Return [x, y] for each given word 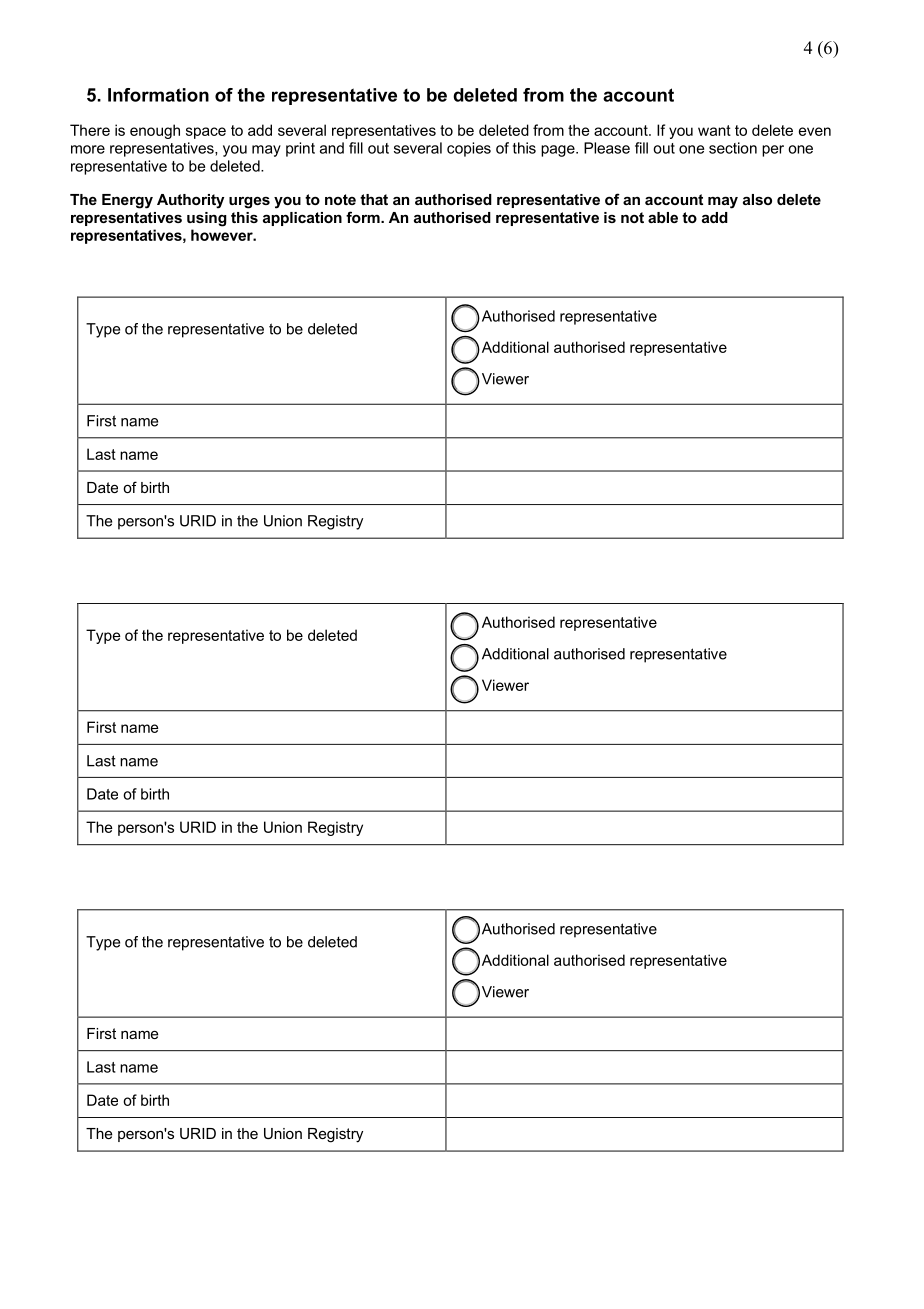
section [733, 148]
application [302, 219]
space [206, 133]
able [663, 217]
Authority [190, 201]
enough [155, 131]
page [559, 151]
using [207, 219]
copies [469, 149]
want [714, 130]
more [88, 149]
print [300, 149]
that [374, 199]
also [757, 199]
